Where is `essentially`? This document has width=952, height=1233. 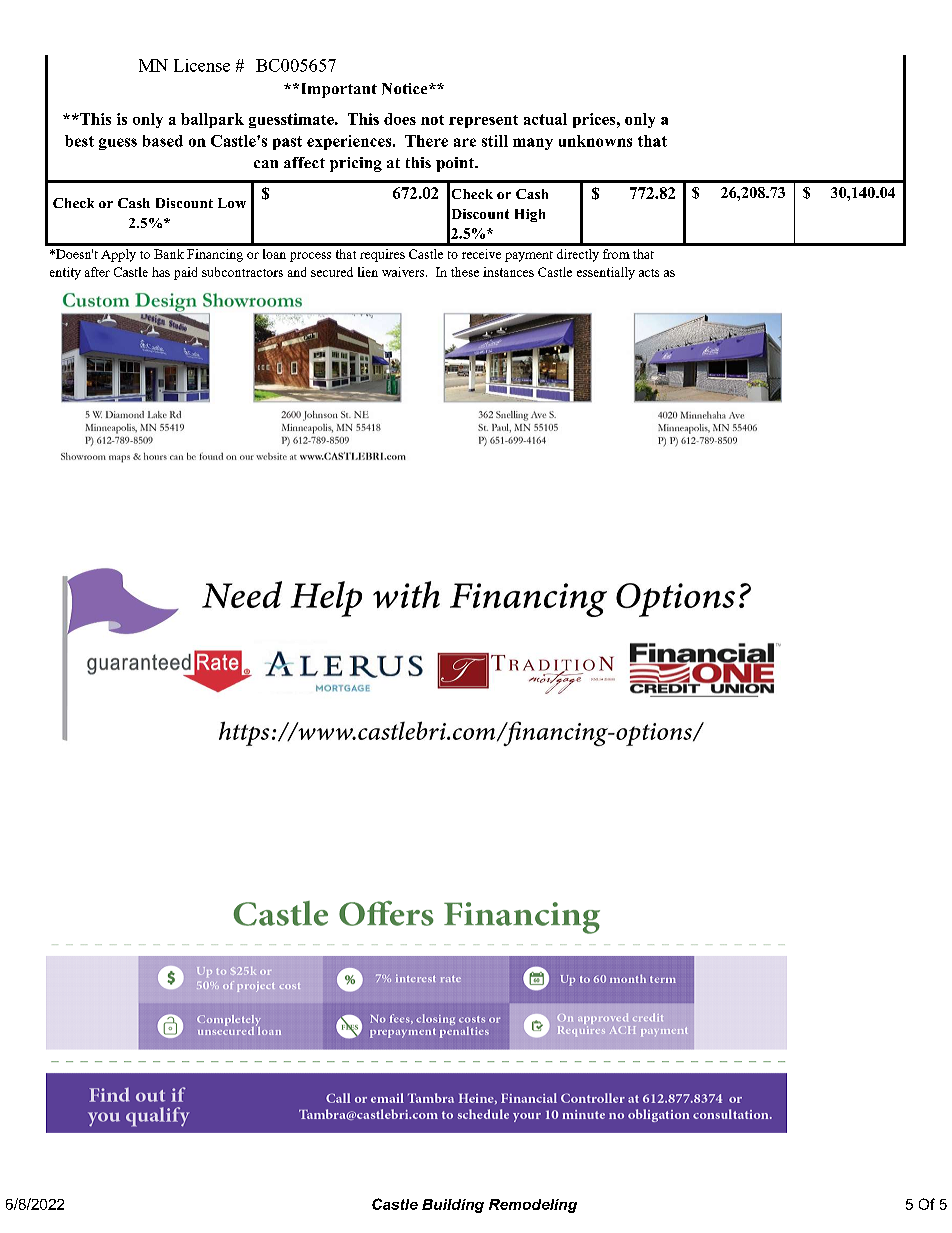 essentially is located at coordinates (606, 273).
